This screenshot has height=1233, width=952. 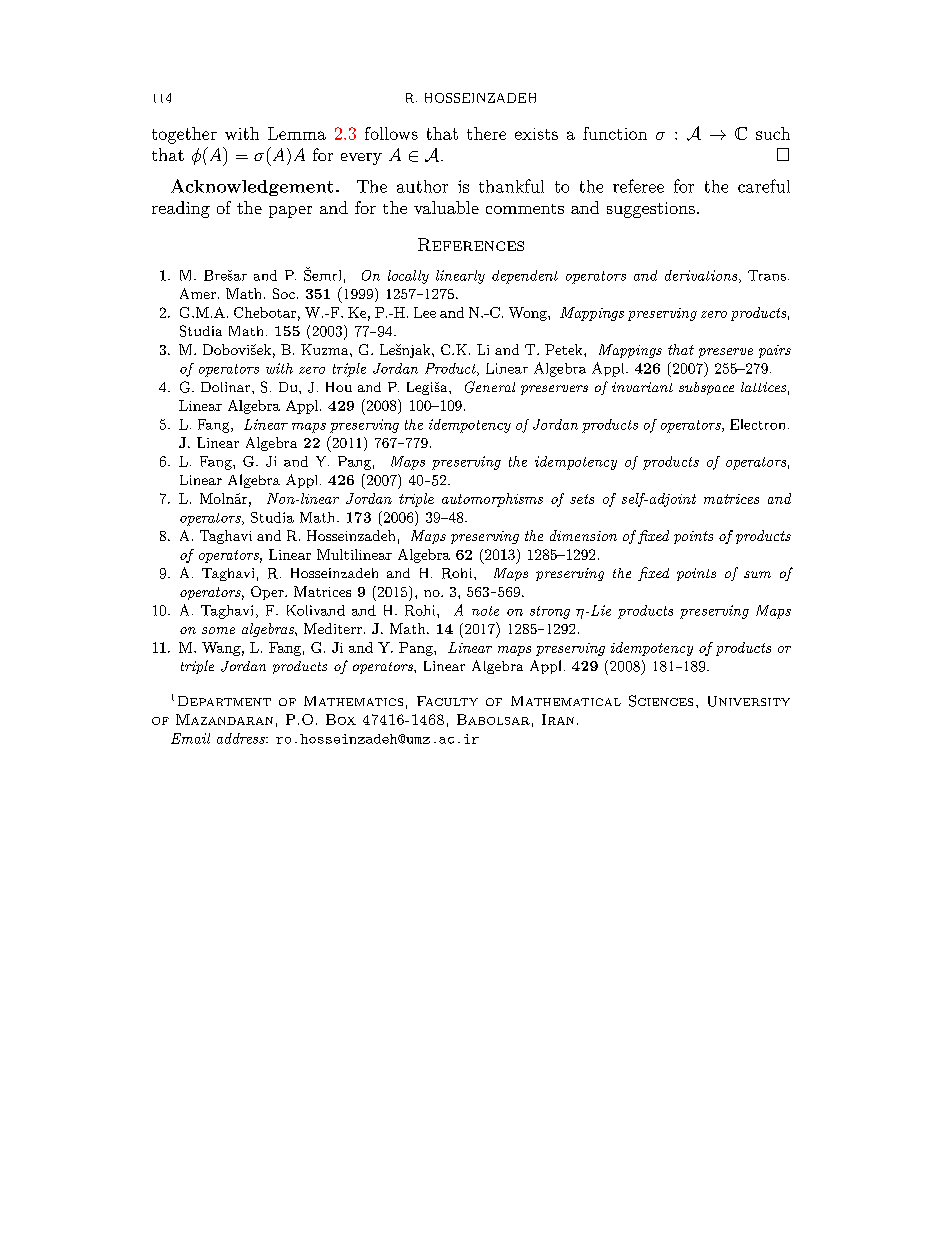 What do you see at coordinates (773, 133) in the screenshot?
I see `such` at bounding box center [773, 133].
